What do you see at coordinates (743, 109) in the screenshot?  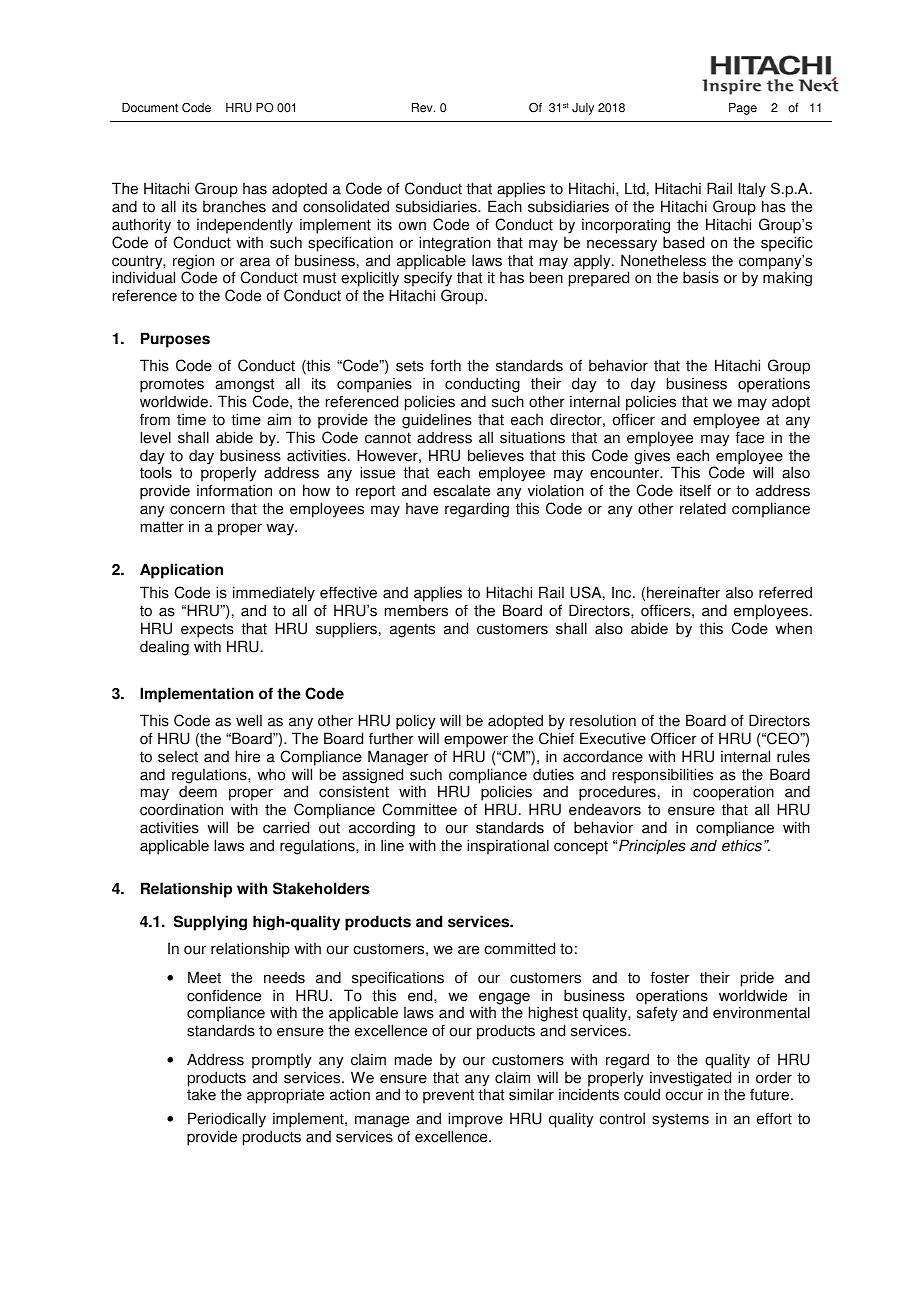 I see `Page` at bounding box center [743, 109].
